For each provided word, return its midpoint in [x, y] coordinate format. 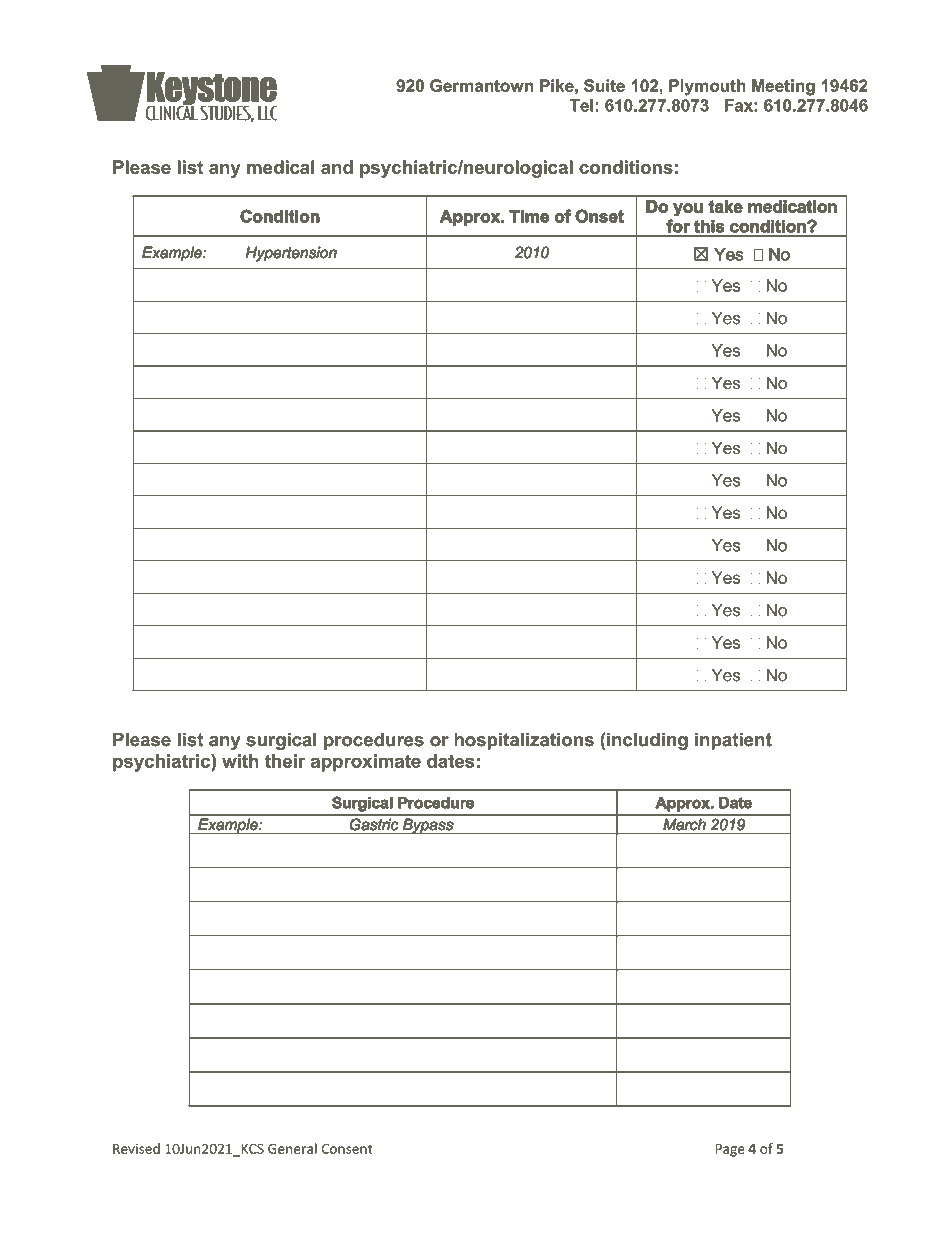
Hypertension [291, 254]
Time [529, 216]
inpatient [733, 741]
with [240, 761]
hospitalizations [524, 741]
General [292, 1148]
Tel [581, 105]
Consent [347, 1149]
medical [280, 167]
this [709, 226]
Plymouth [707, 87]
